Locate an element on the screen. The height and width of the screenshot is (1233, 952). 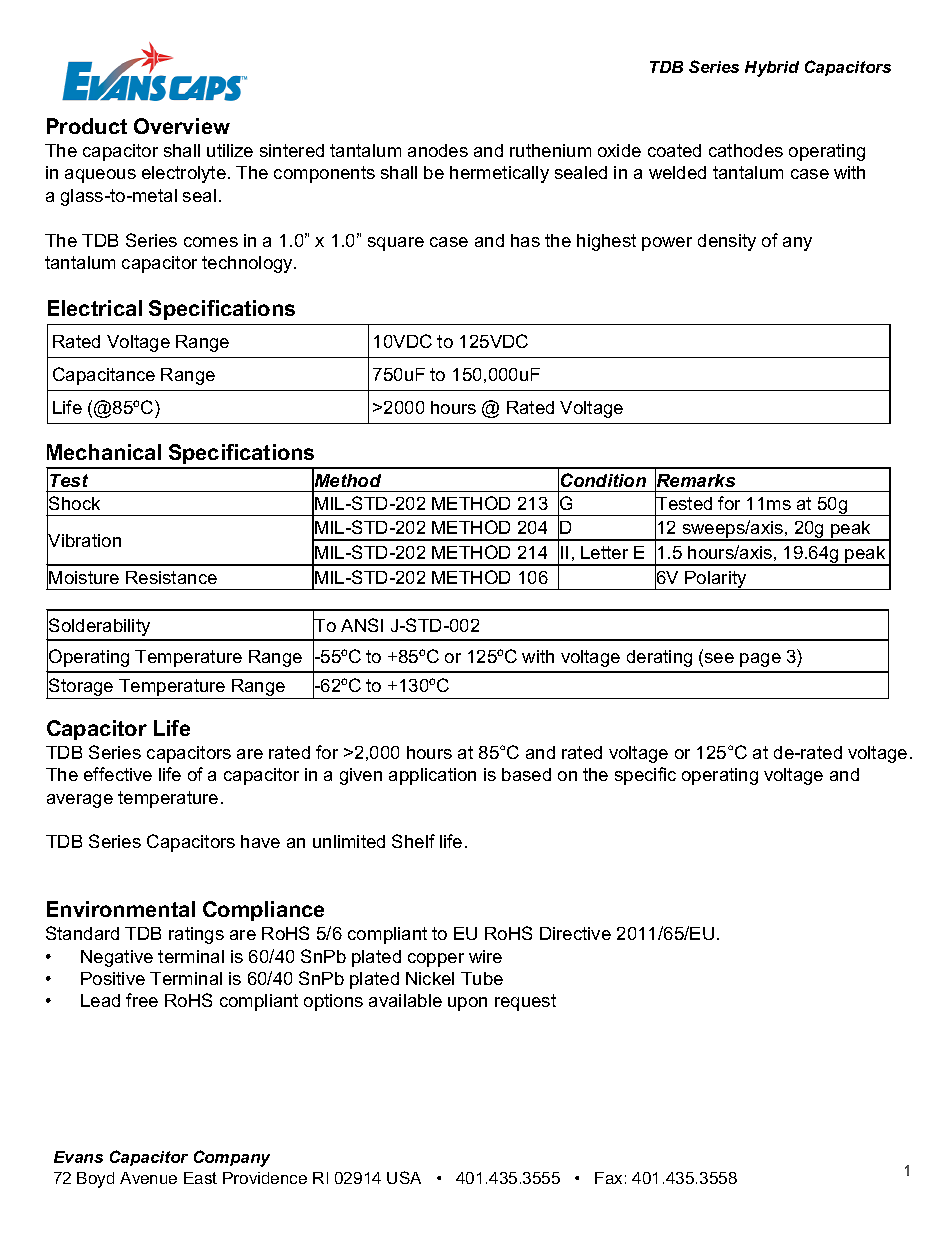
anodes is located at coordinates (438, 150).
